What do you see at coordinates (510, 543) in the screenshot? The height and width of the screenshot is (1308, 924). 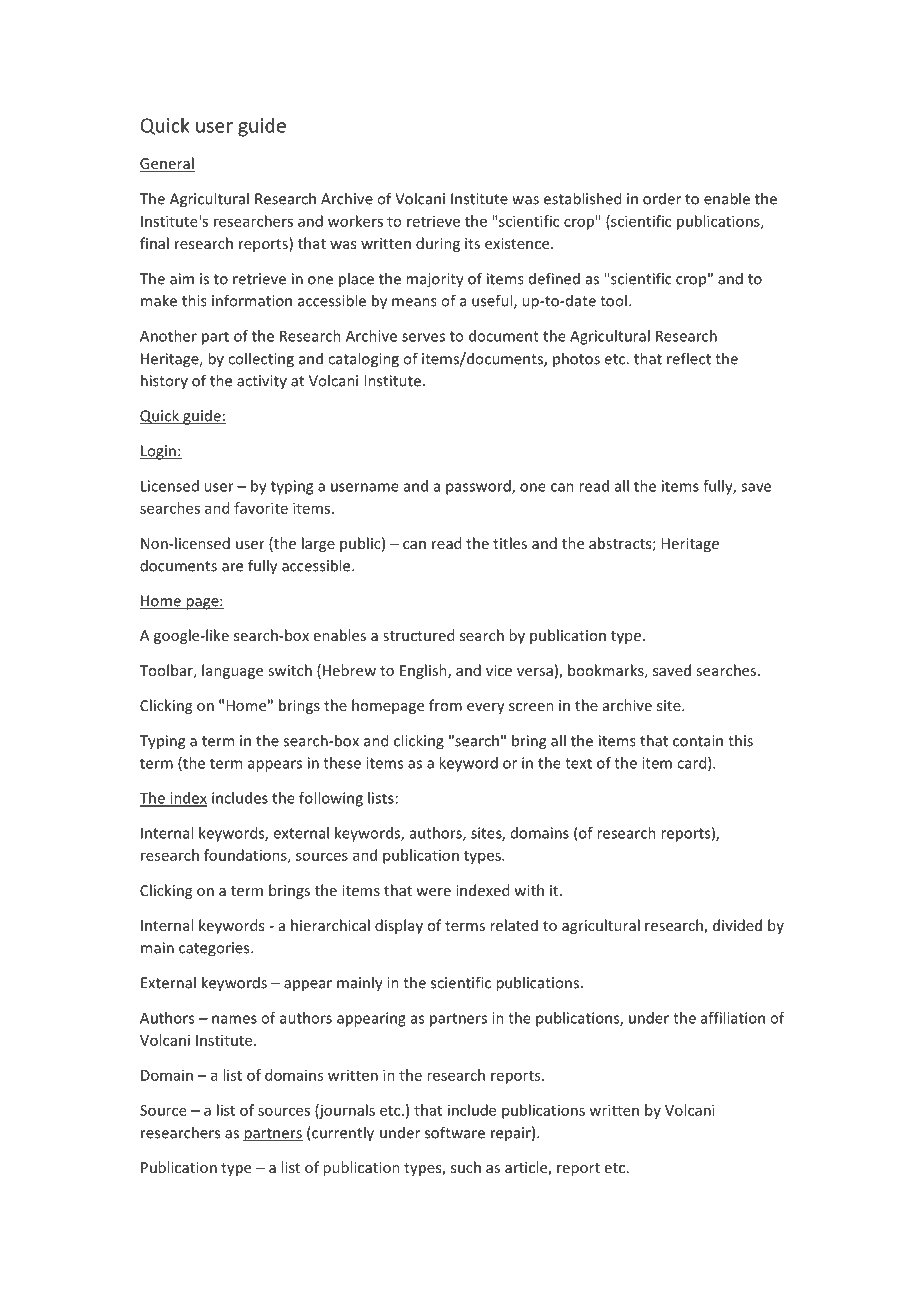 I see `titles` at bounding box center [510, 543].
